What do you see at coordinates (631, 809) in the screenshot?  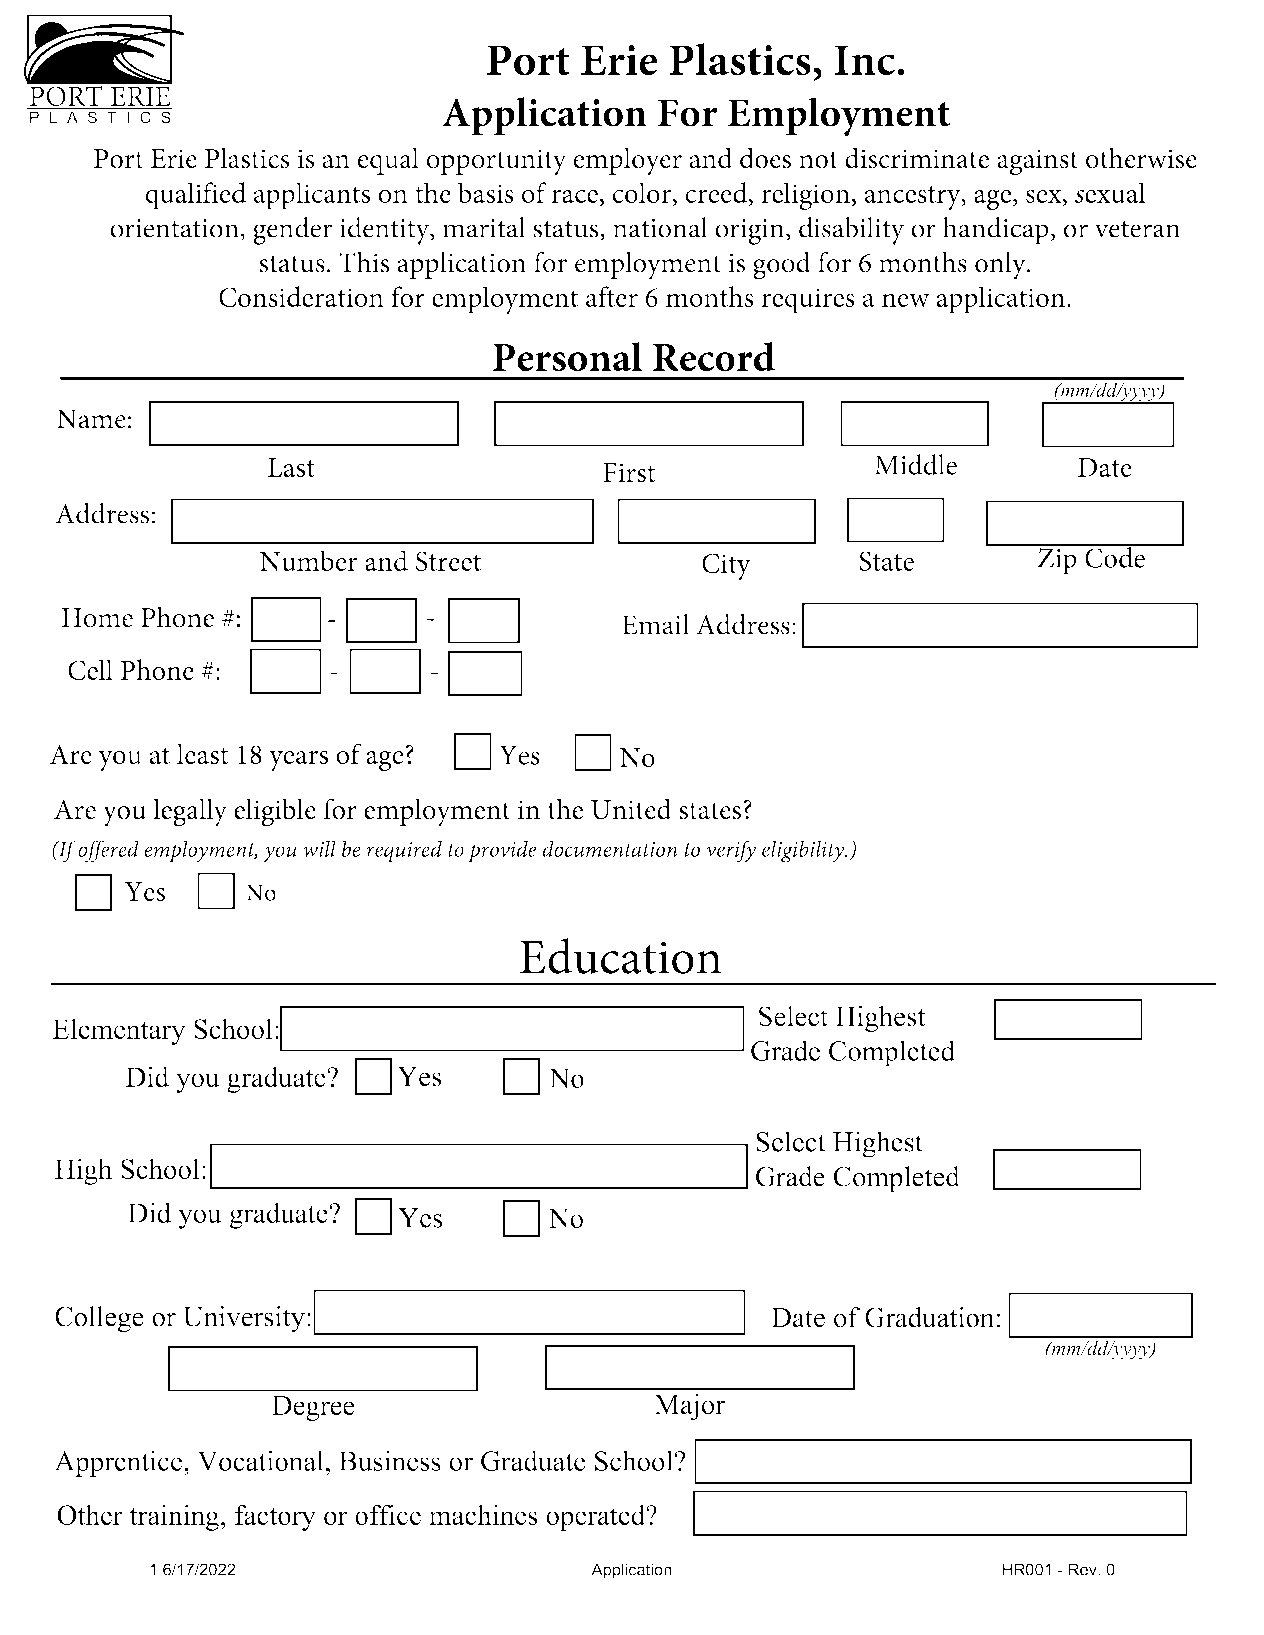 I see `United` at bounding box center [631, 809].
